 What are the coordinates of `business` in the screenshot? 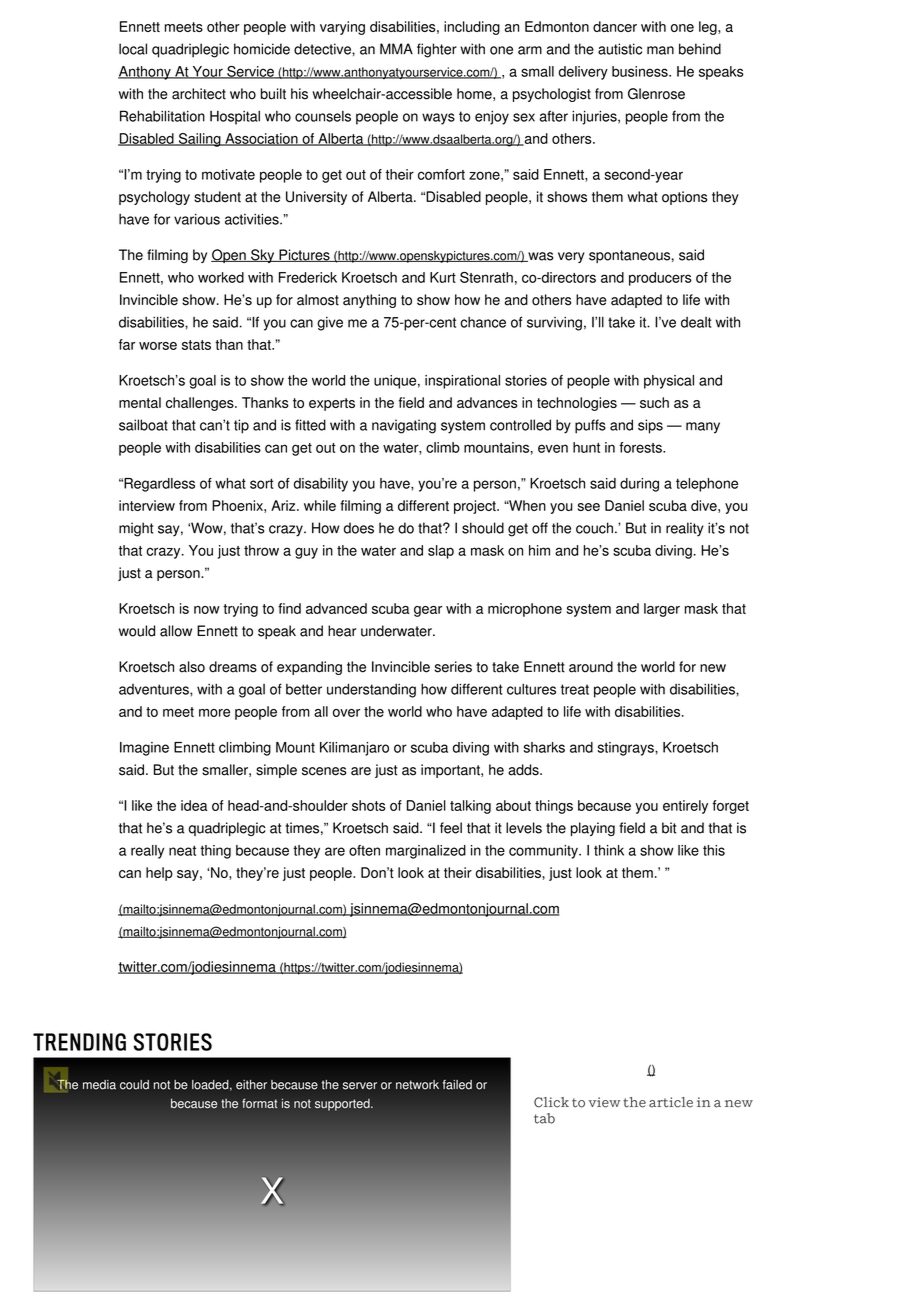 It's located at (641, 71).
